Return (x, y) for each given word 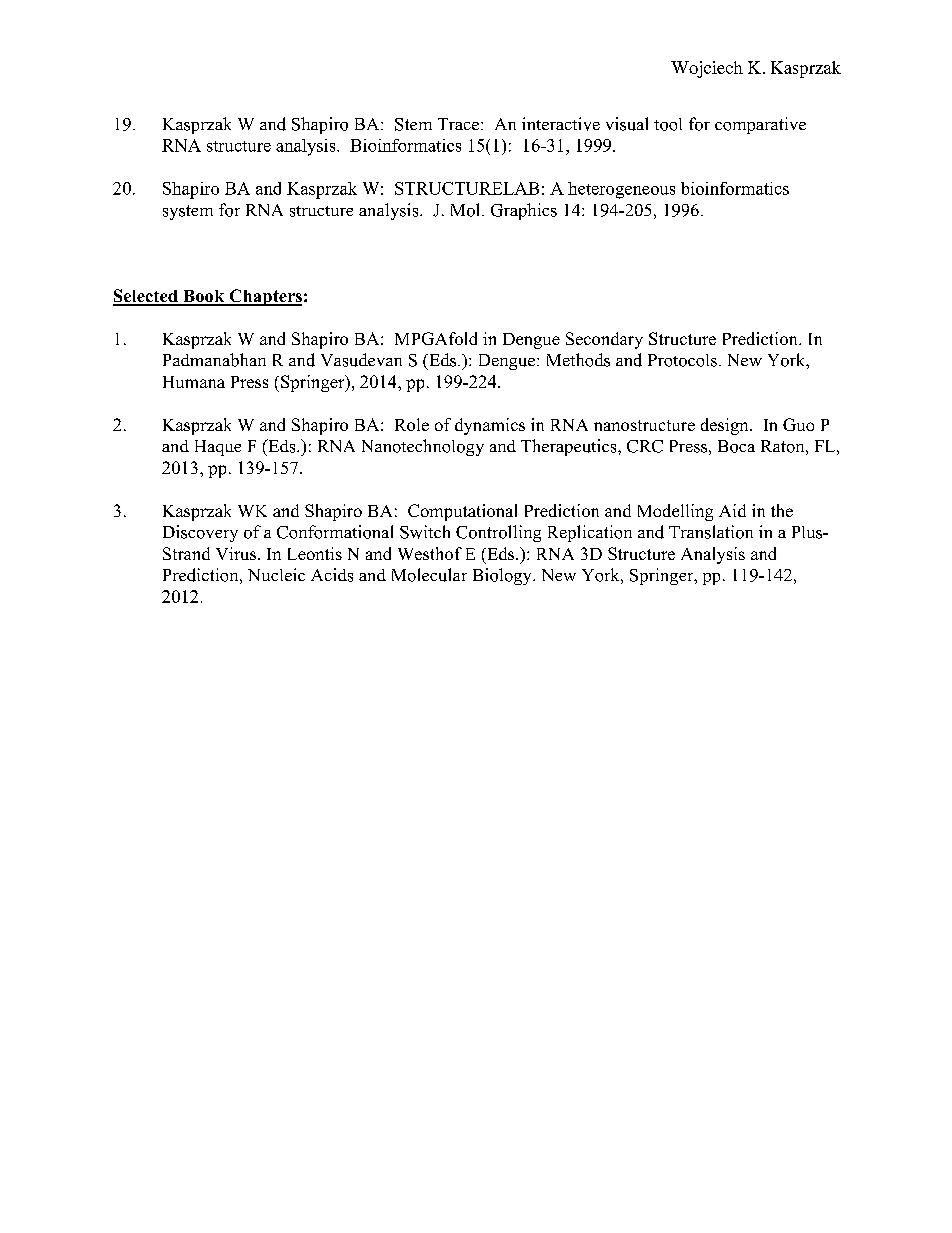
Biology (503, 576)
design (726, 426)
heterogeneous (621, 190)
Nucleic (276, 574)
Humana (194, 382)
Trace (460, 124)
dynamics (490, 426)
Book (204, 297)
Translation (711, 532)
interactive (561, 124)
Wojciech (707, 69)
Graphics (524, 211)
